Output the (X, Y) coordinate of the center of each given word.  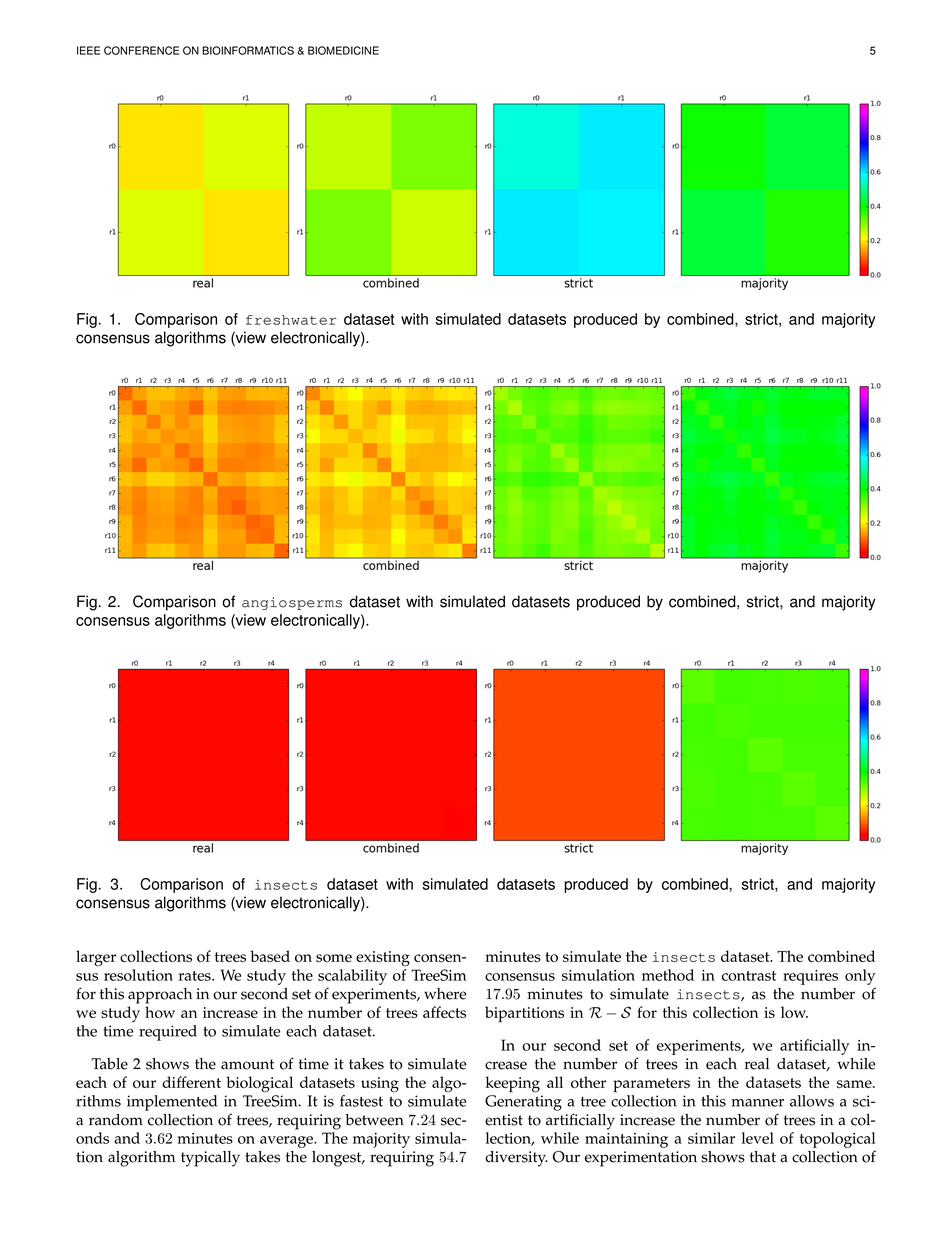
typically (210, 1159)
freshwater (291, 320)
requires (810, 977)
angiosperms (292, 603)
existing (383, 959)
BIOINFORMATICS (248, 50)
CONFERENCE (141, 50)
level (758, 1138)
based (270, 956)
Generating (523, 1103)
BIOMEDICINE (343, 50)
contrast (749, 976)
